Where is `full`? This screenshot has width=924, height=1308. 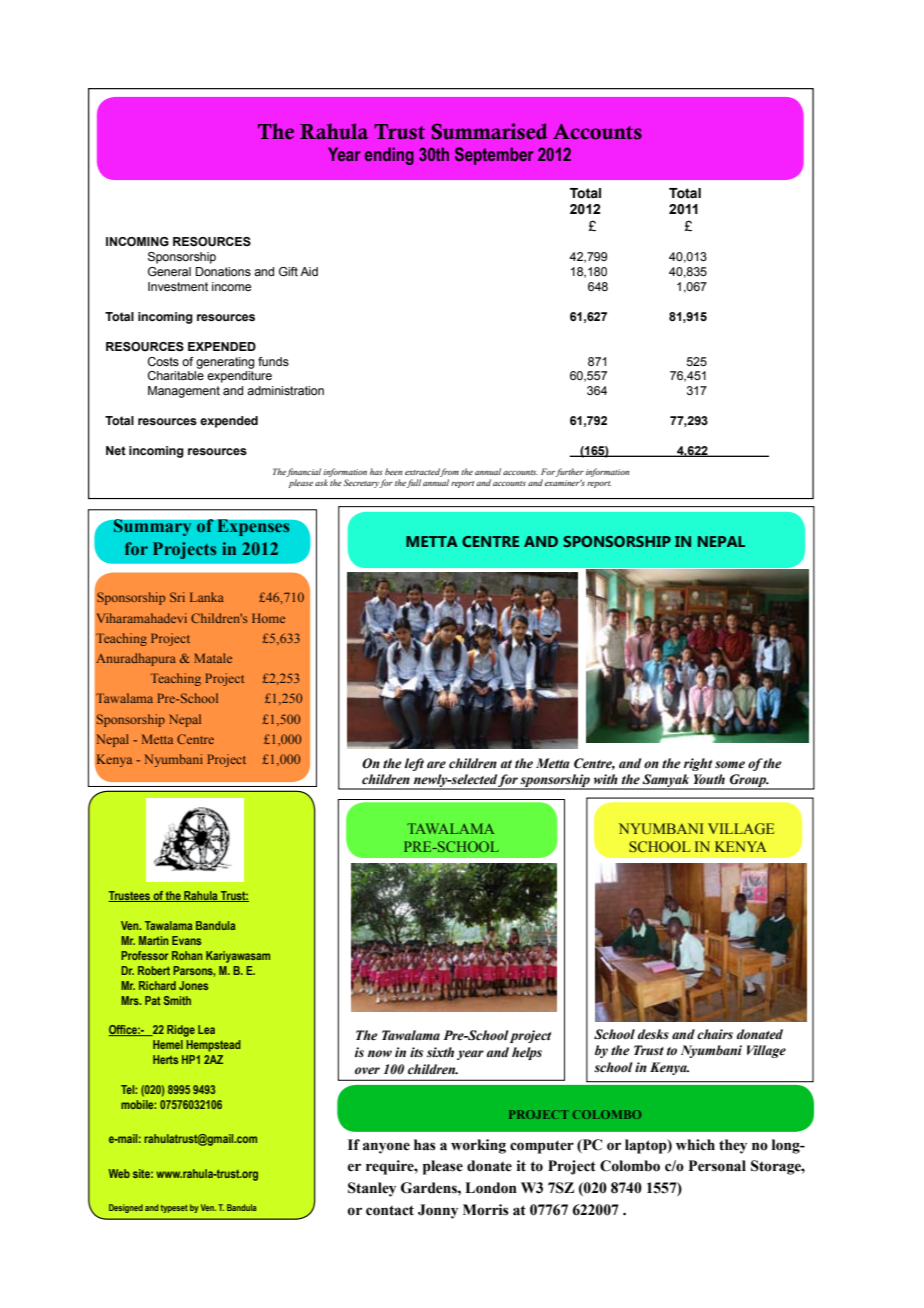 full is located at coordinates (413, 483).
